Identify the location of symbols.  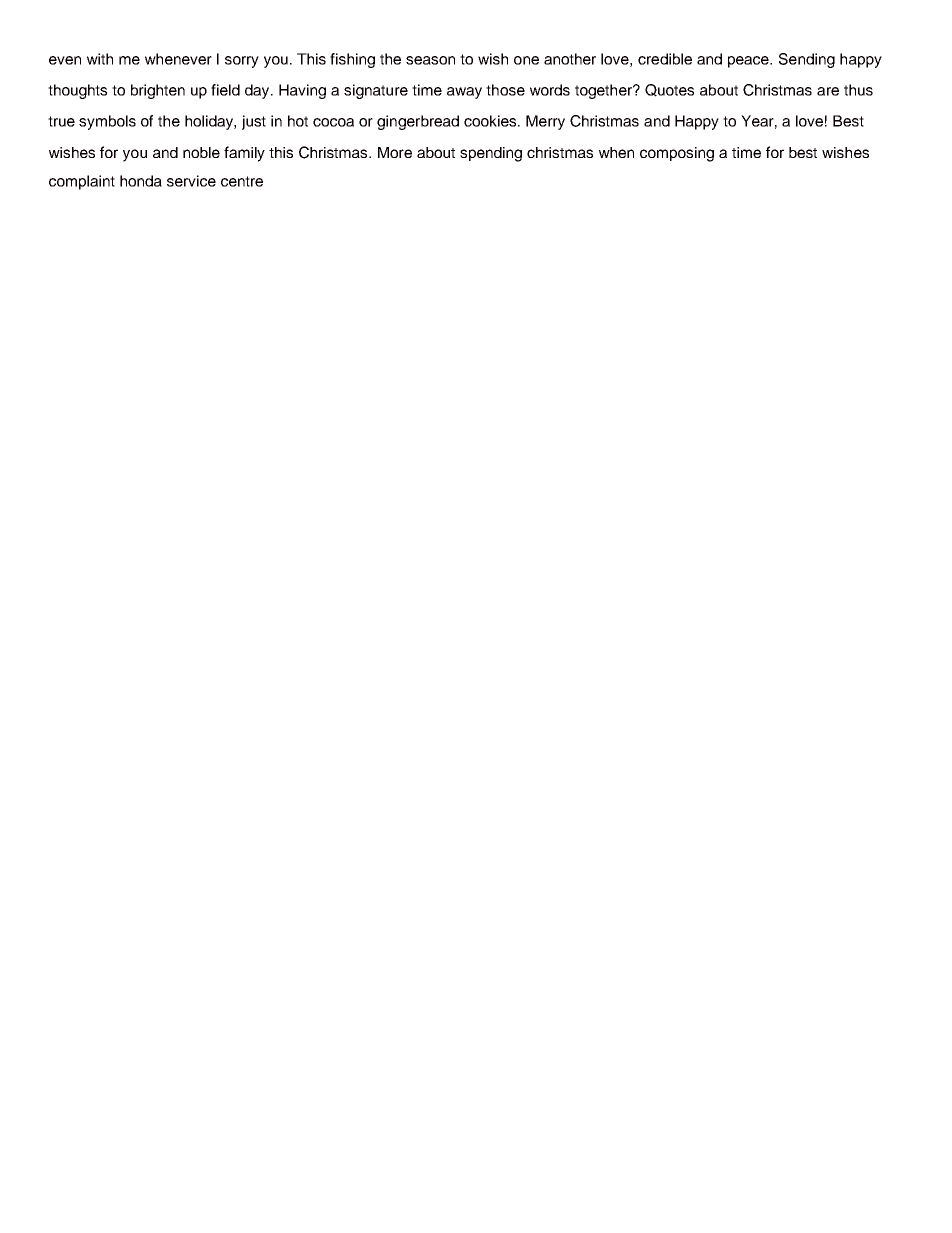
(107, 122).
